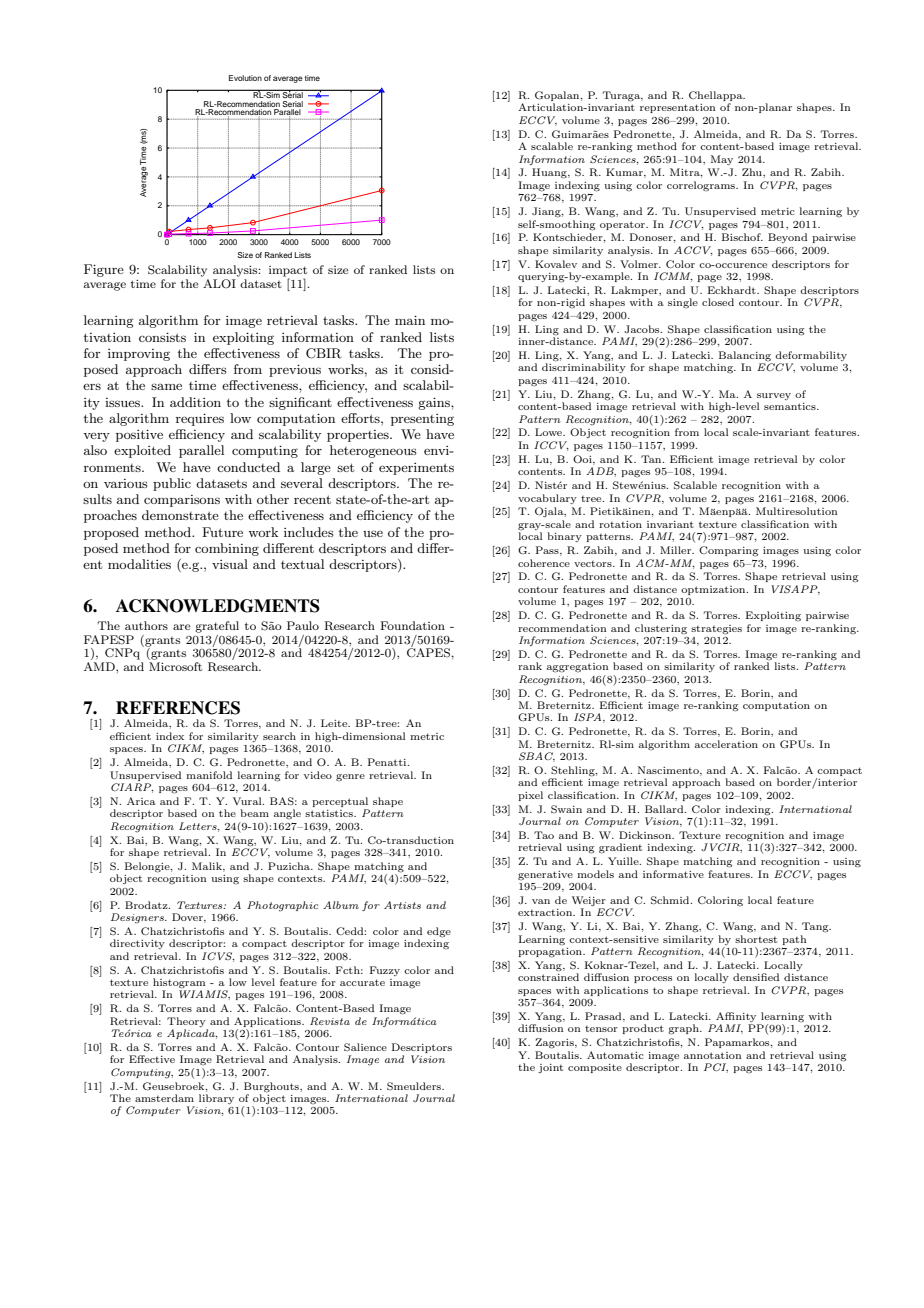 The width and height of the document is (924, 1308). What do you see at coordinates (164, 1098) in the document?
I see `amsterdam` at bounding box center [164, 1098].
